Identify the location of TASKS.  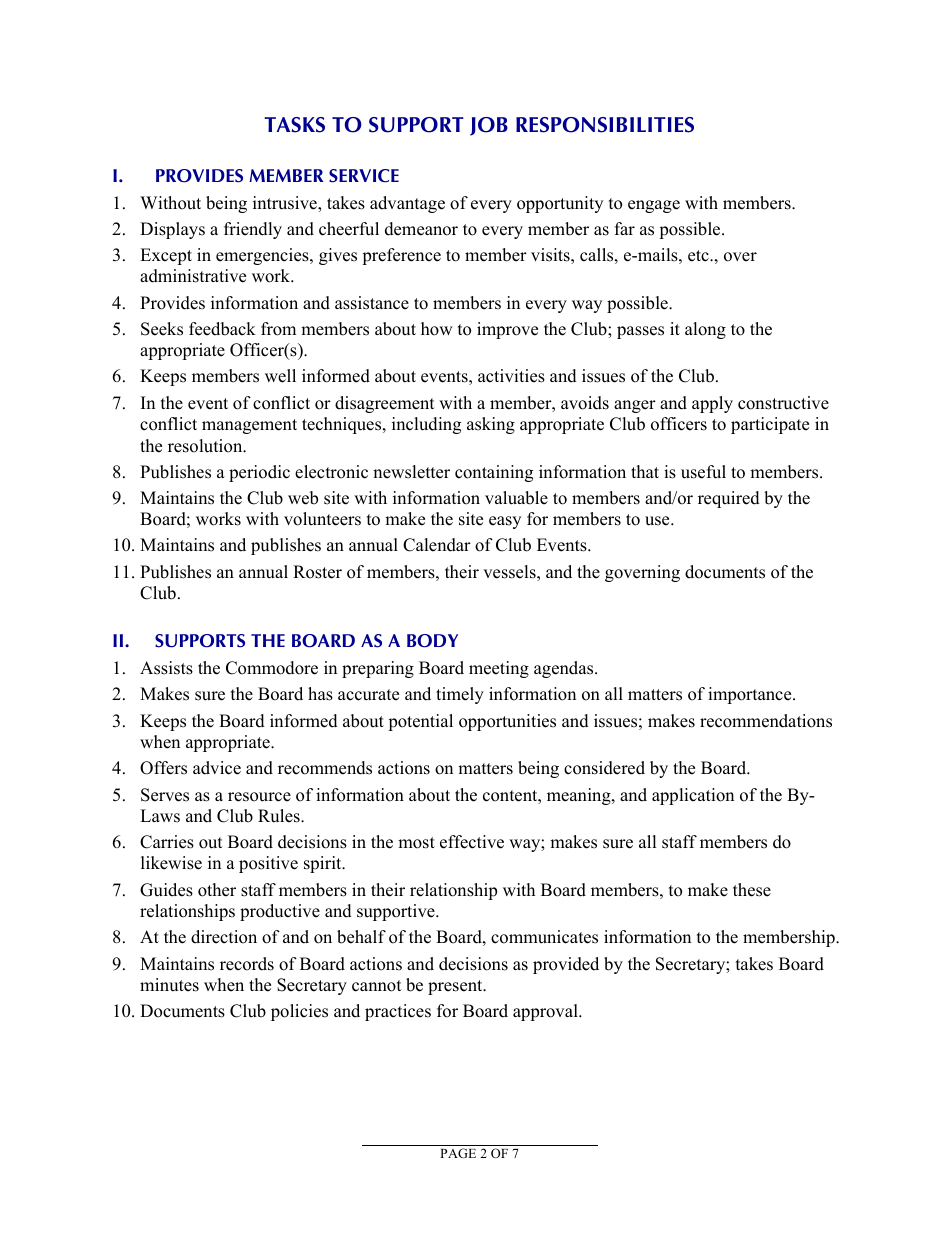
(295, 125).
